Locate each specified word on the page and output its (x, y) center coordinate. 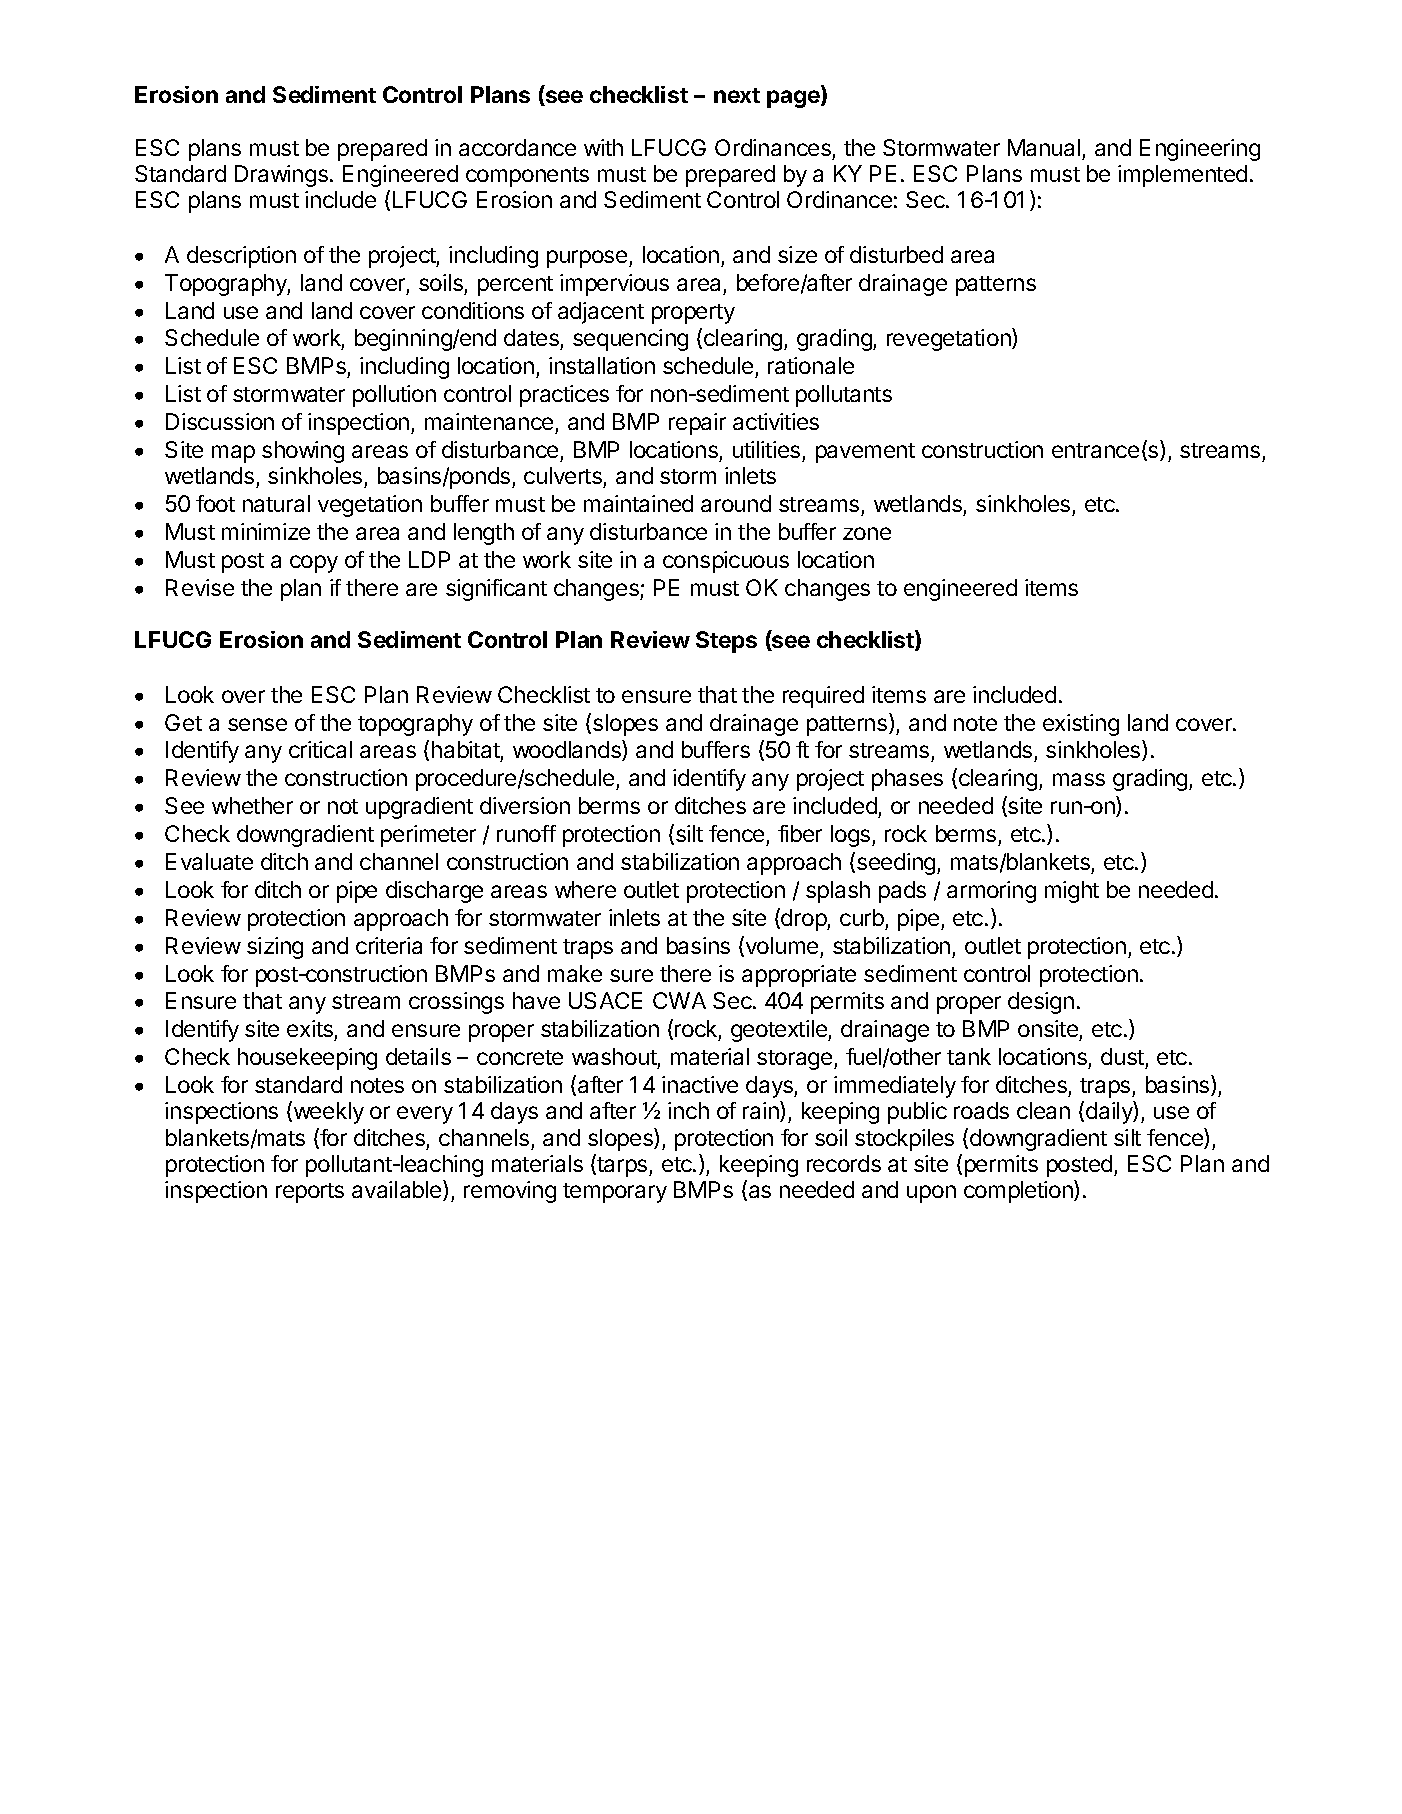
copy (314, 564)
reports (310, 1193)
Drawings (281, 176)
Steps (726, 642)
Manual (1044, 147)
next (737, 95)
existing (1081, 725)
